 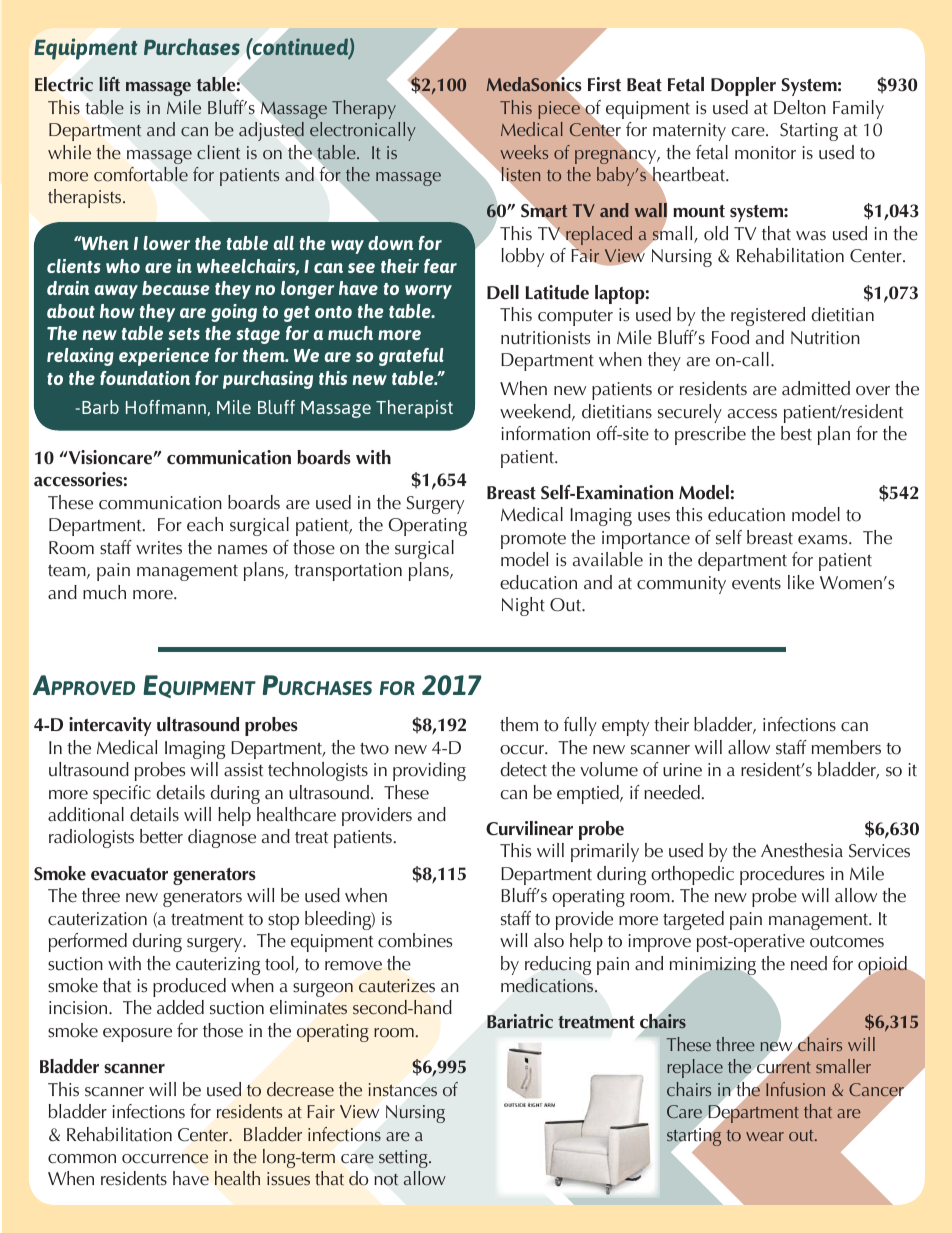 I want to click on setting, so click(x=404, y=1159).
